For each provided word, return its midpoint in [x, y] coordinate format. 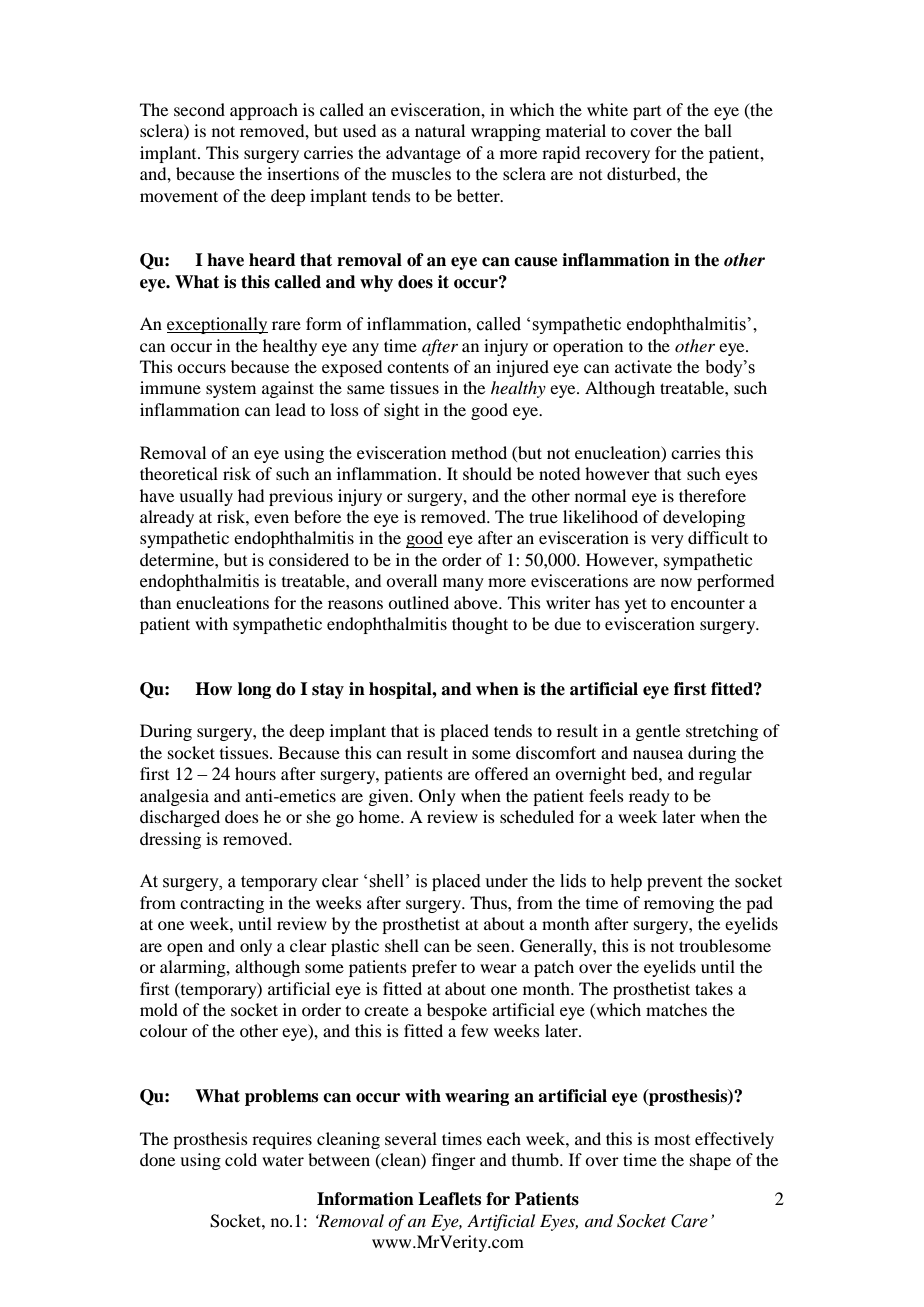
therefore [712, 495]
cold [241, 1159]
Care [689, 1221]
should [487, 473]
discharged [180, 818]
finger [454, 1161]
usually [206, 497]
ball [718, 130]
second [199, 109]
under [506, 881]
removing [679, 904]
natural [440, 130]
